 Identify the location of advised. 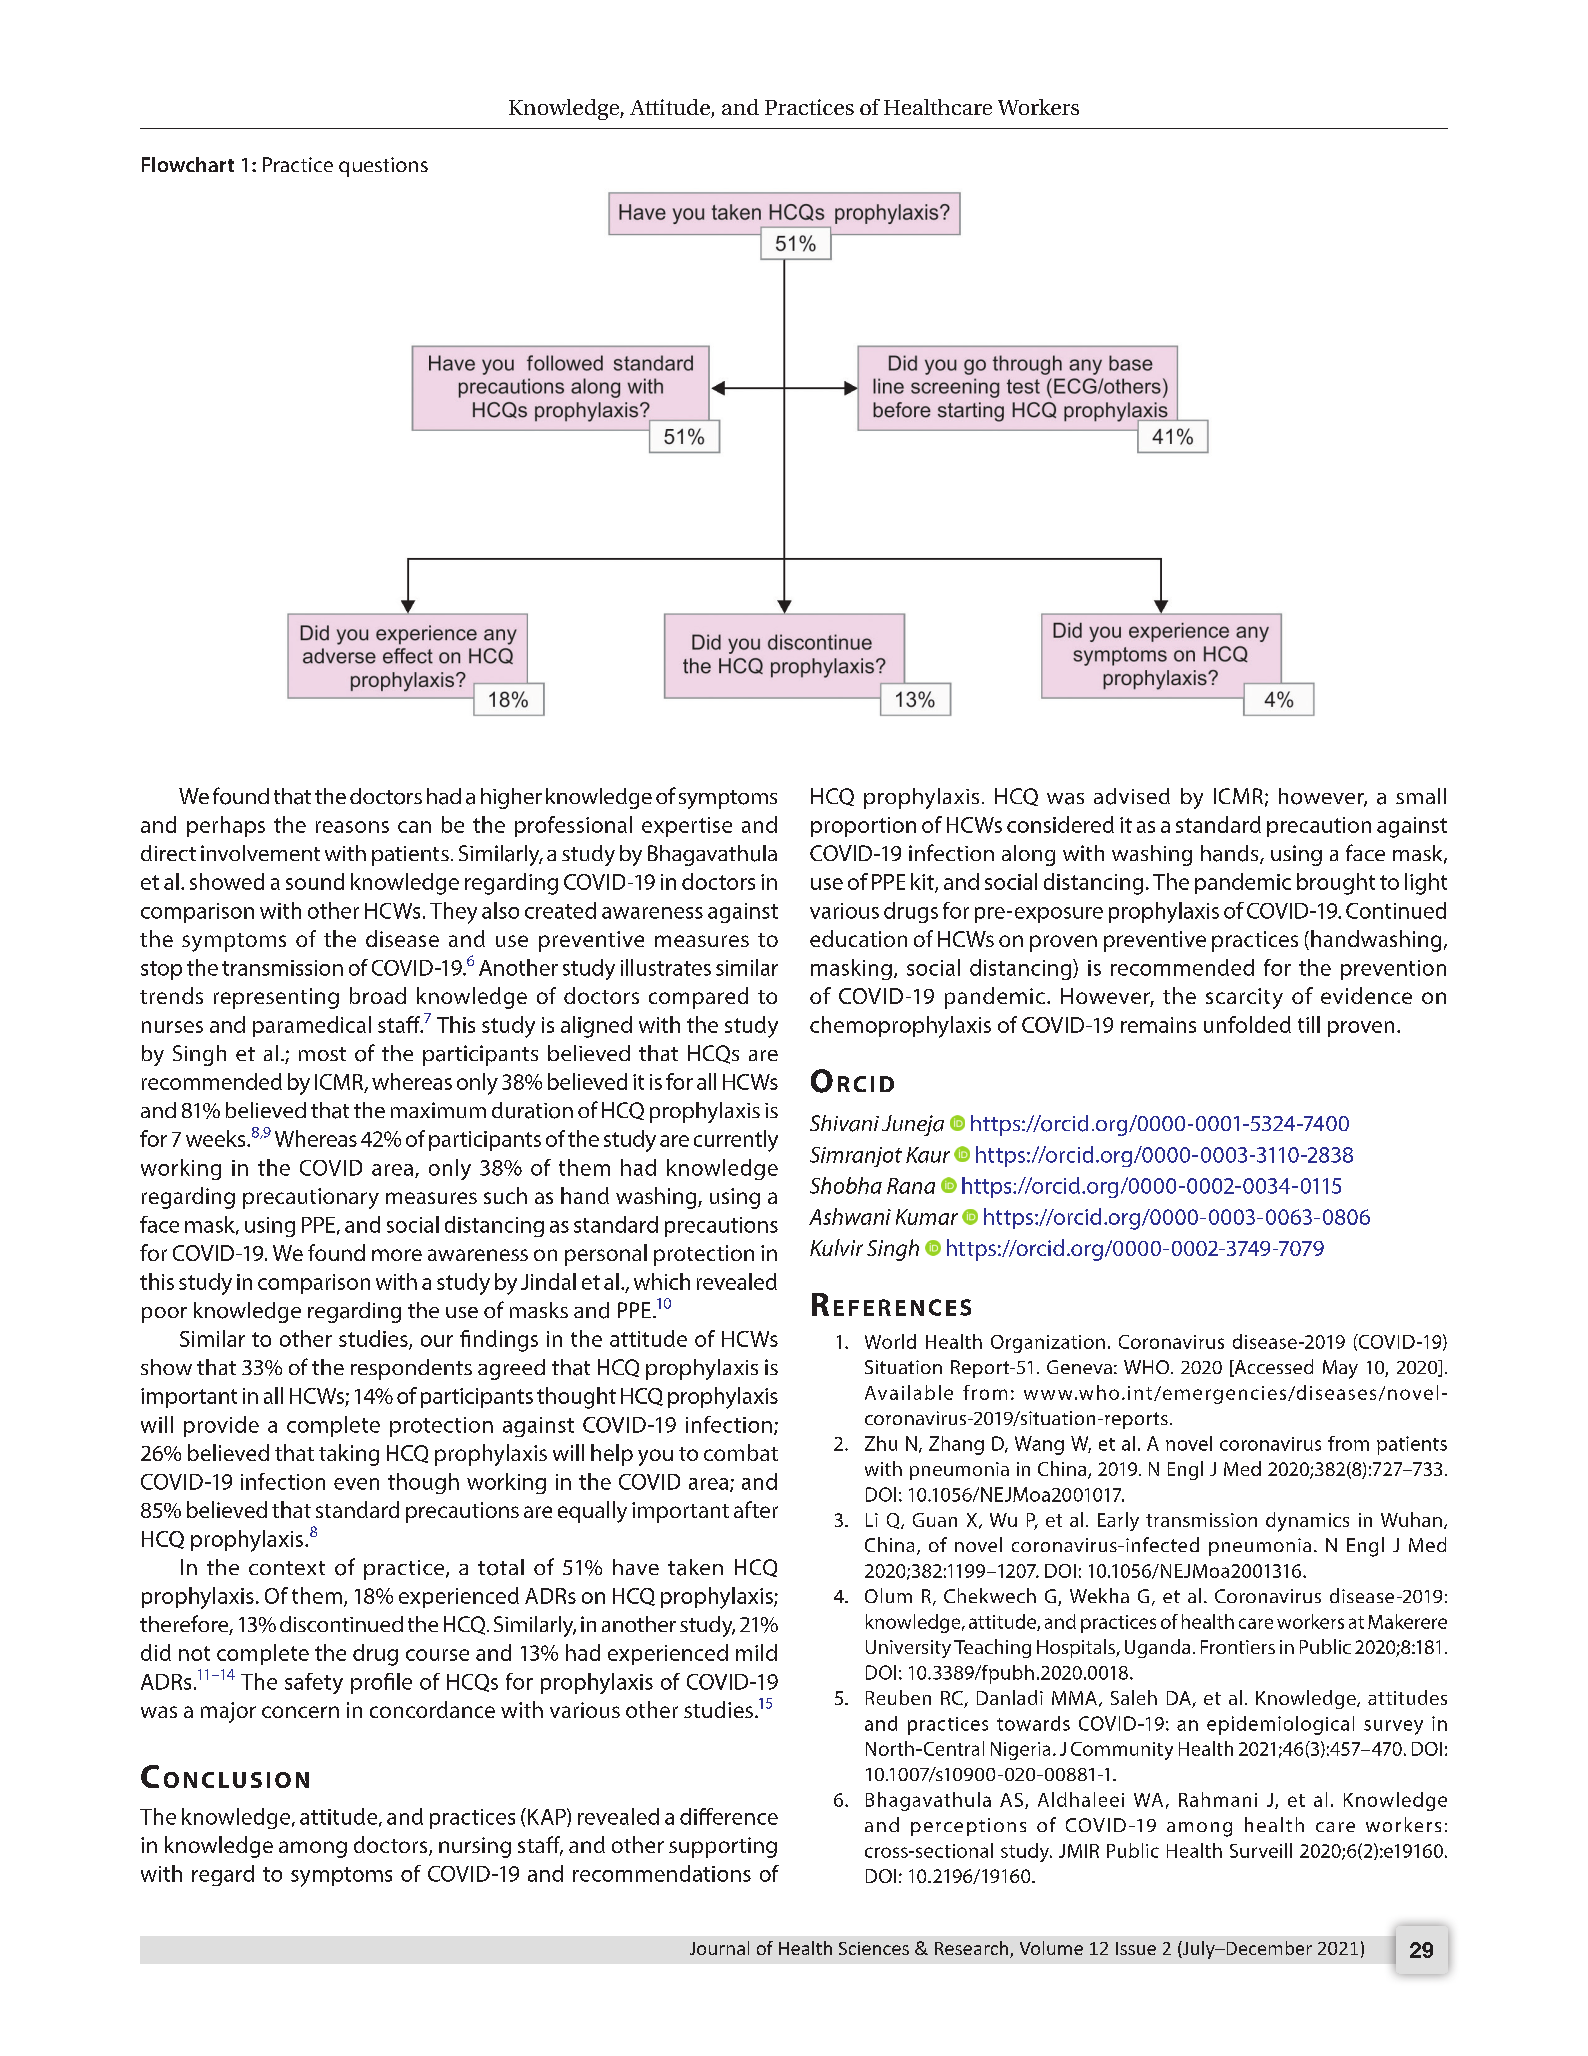
(1132, 796).
